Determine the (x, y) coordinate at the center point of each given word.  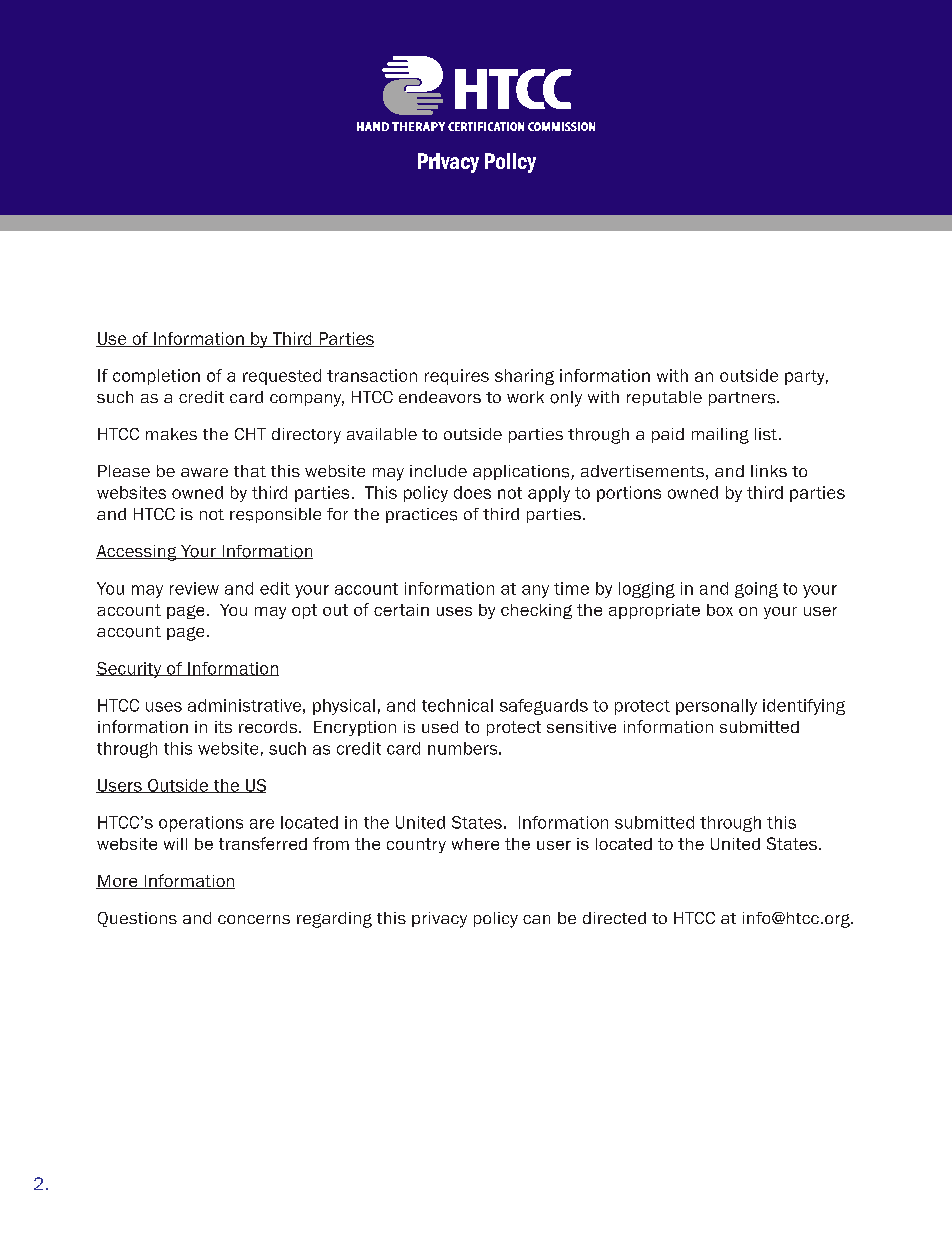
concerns (254, 919)
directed (614, 918)
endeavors (440, 397)
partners (743, 399)
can (536, 919)
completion (156, 377)
